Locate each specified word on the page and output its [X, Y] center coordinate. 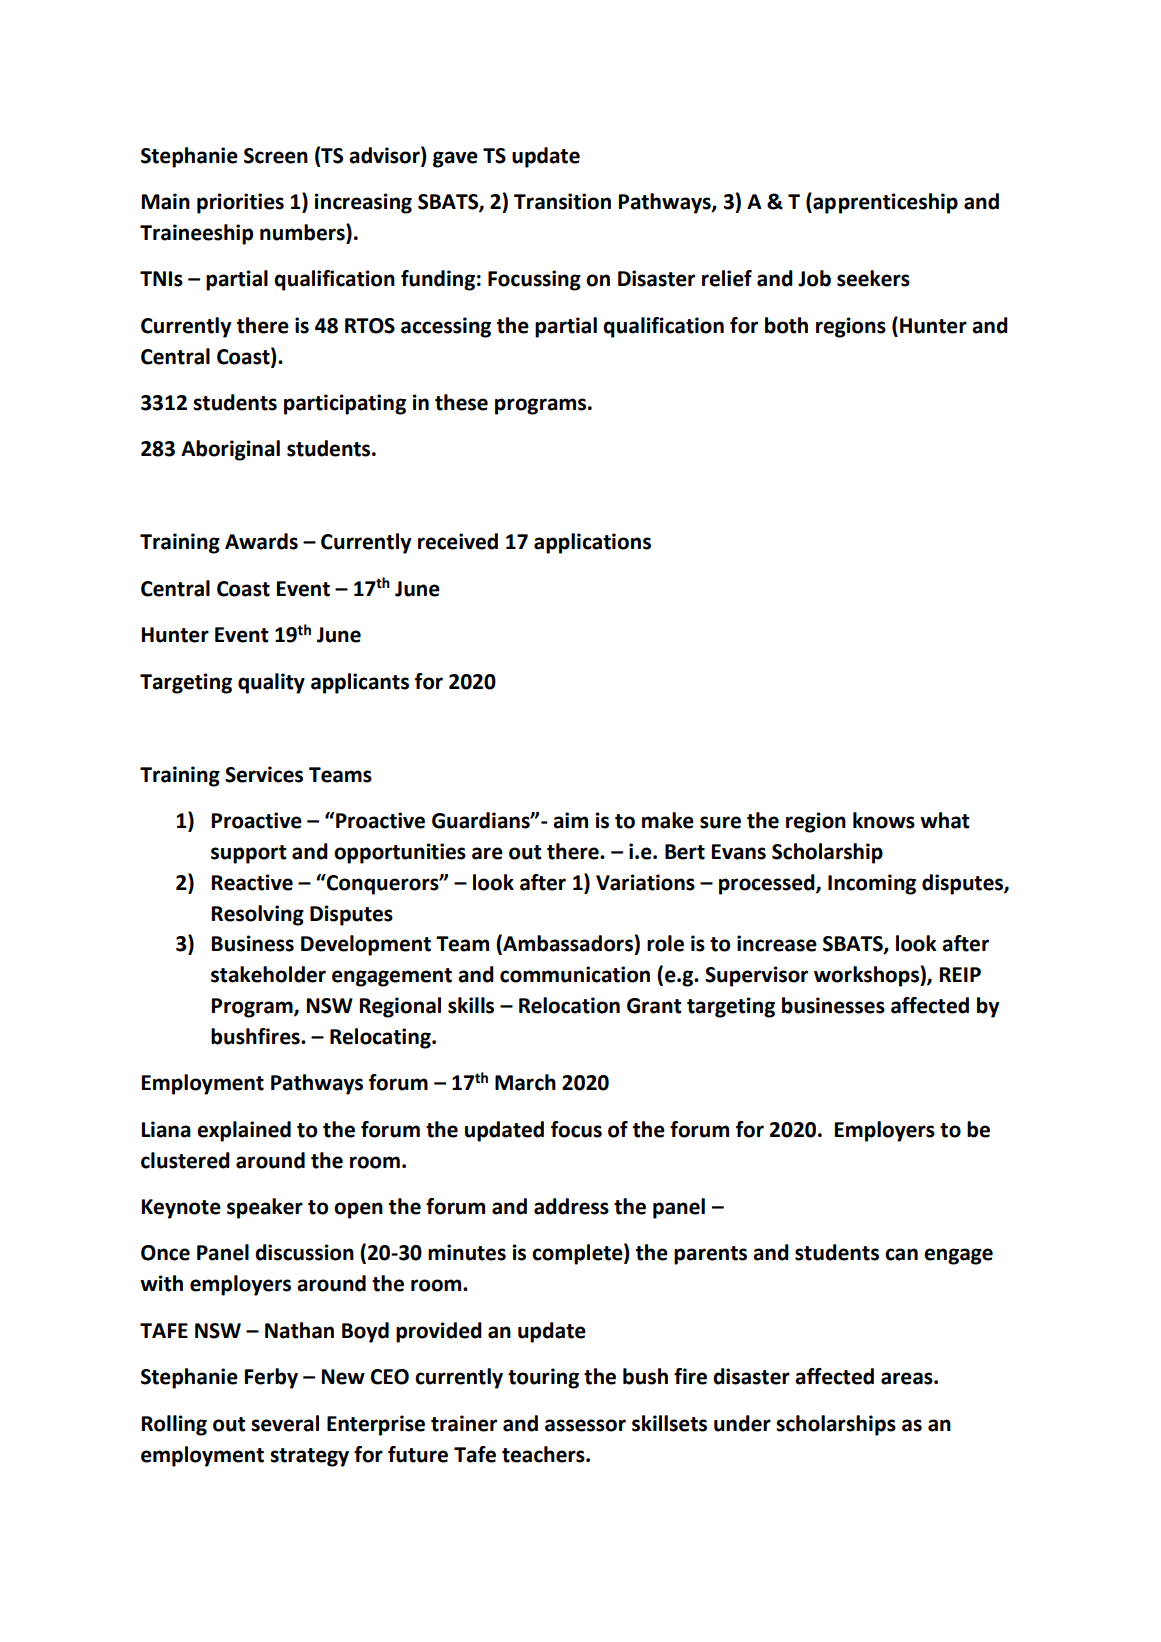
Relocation [569, 1005]
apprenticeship [884, 203]
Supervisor [756, 976]
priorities [240, 203]
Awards [261, 541]
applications [592, 543]
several [285, 1423]
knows [884, 820]
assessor [585, 1425]
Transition [562, 201]
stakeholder [268, 974]
